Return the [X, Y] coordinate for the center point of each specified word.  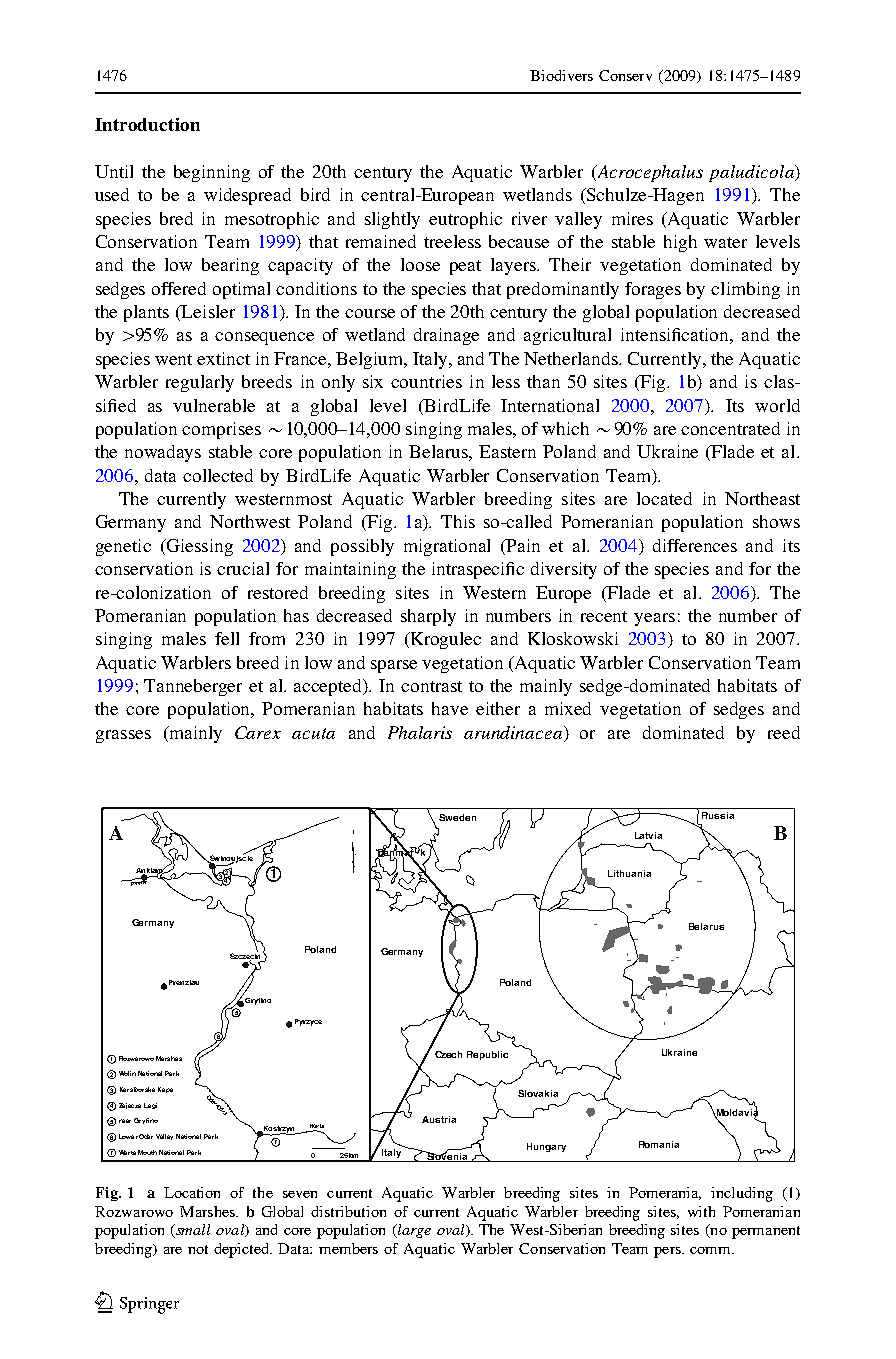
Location [192, 1192]
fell [227, 638]
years [654, 619]
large [413, 1231]
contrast [431, 686]
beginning [212, 173]
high [680, 243]
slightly [392, 220]
